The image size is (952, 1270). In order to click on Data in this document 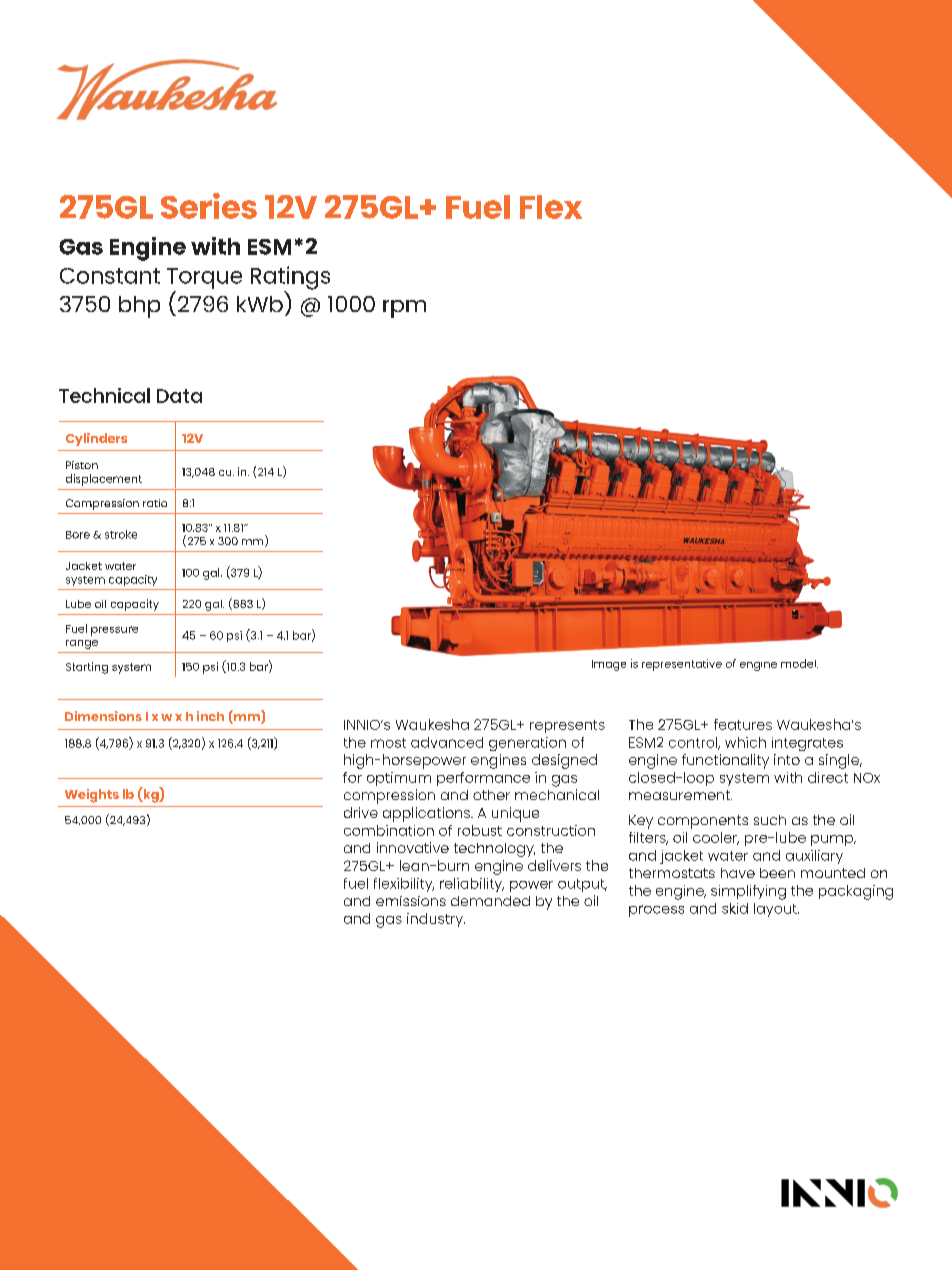, I will do `click(179, 396)`.
